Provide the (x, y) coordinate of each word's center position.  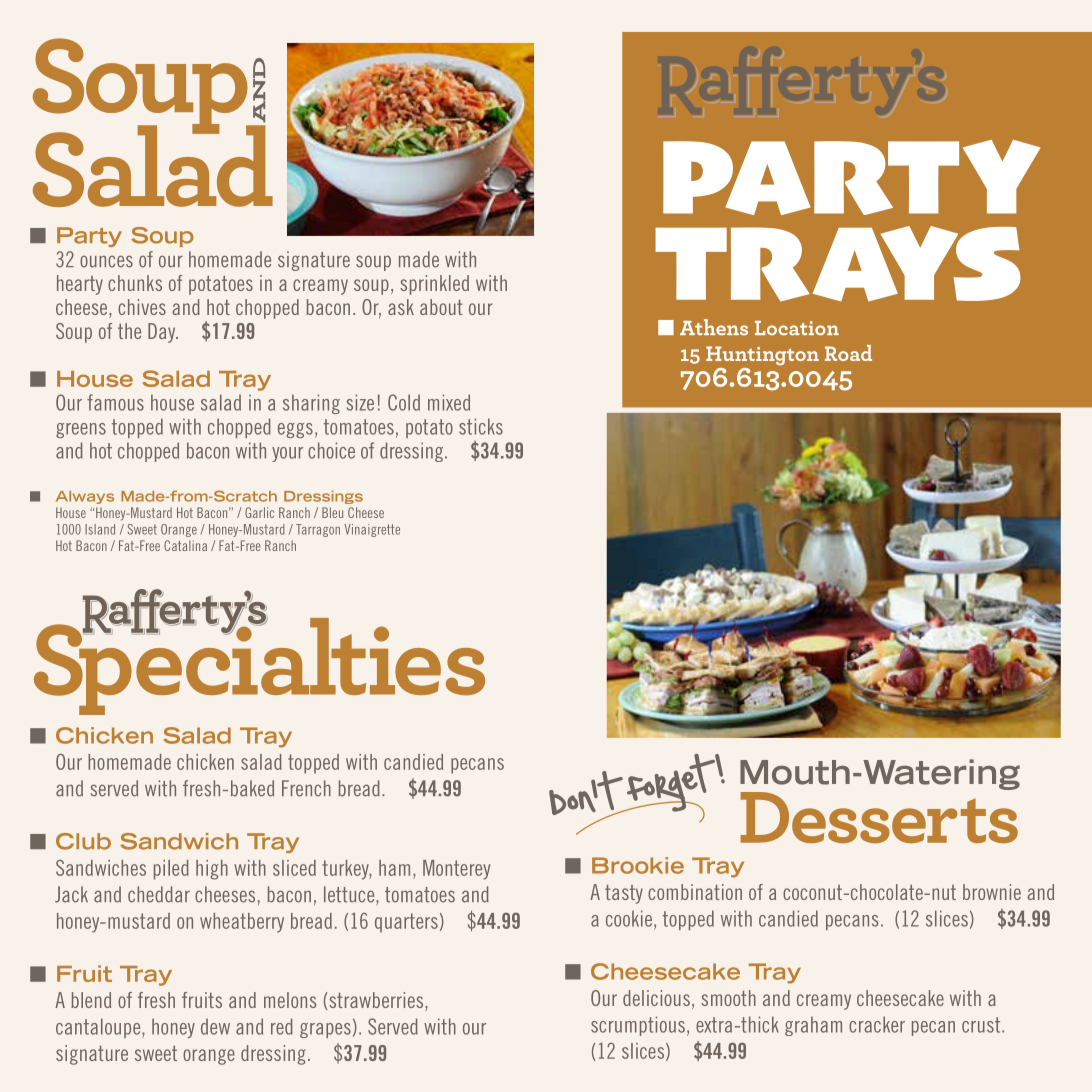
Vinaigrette (372, 530)
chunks (135, 283)
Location (797, 328)
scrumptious (638, 1026)
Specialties (259, 665)
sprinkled (434, 285)
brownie (992, 892)
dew (215, 1026)
